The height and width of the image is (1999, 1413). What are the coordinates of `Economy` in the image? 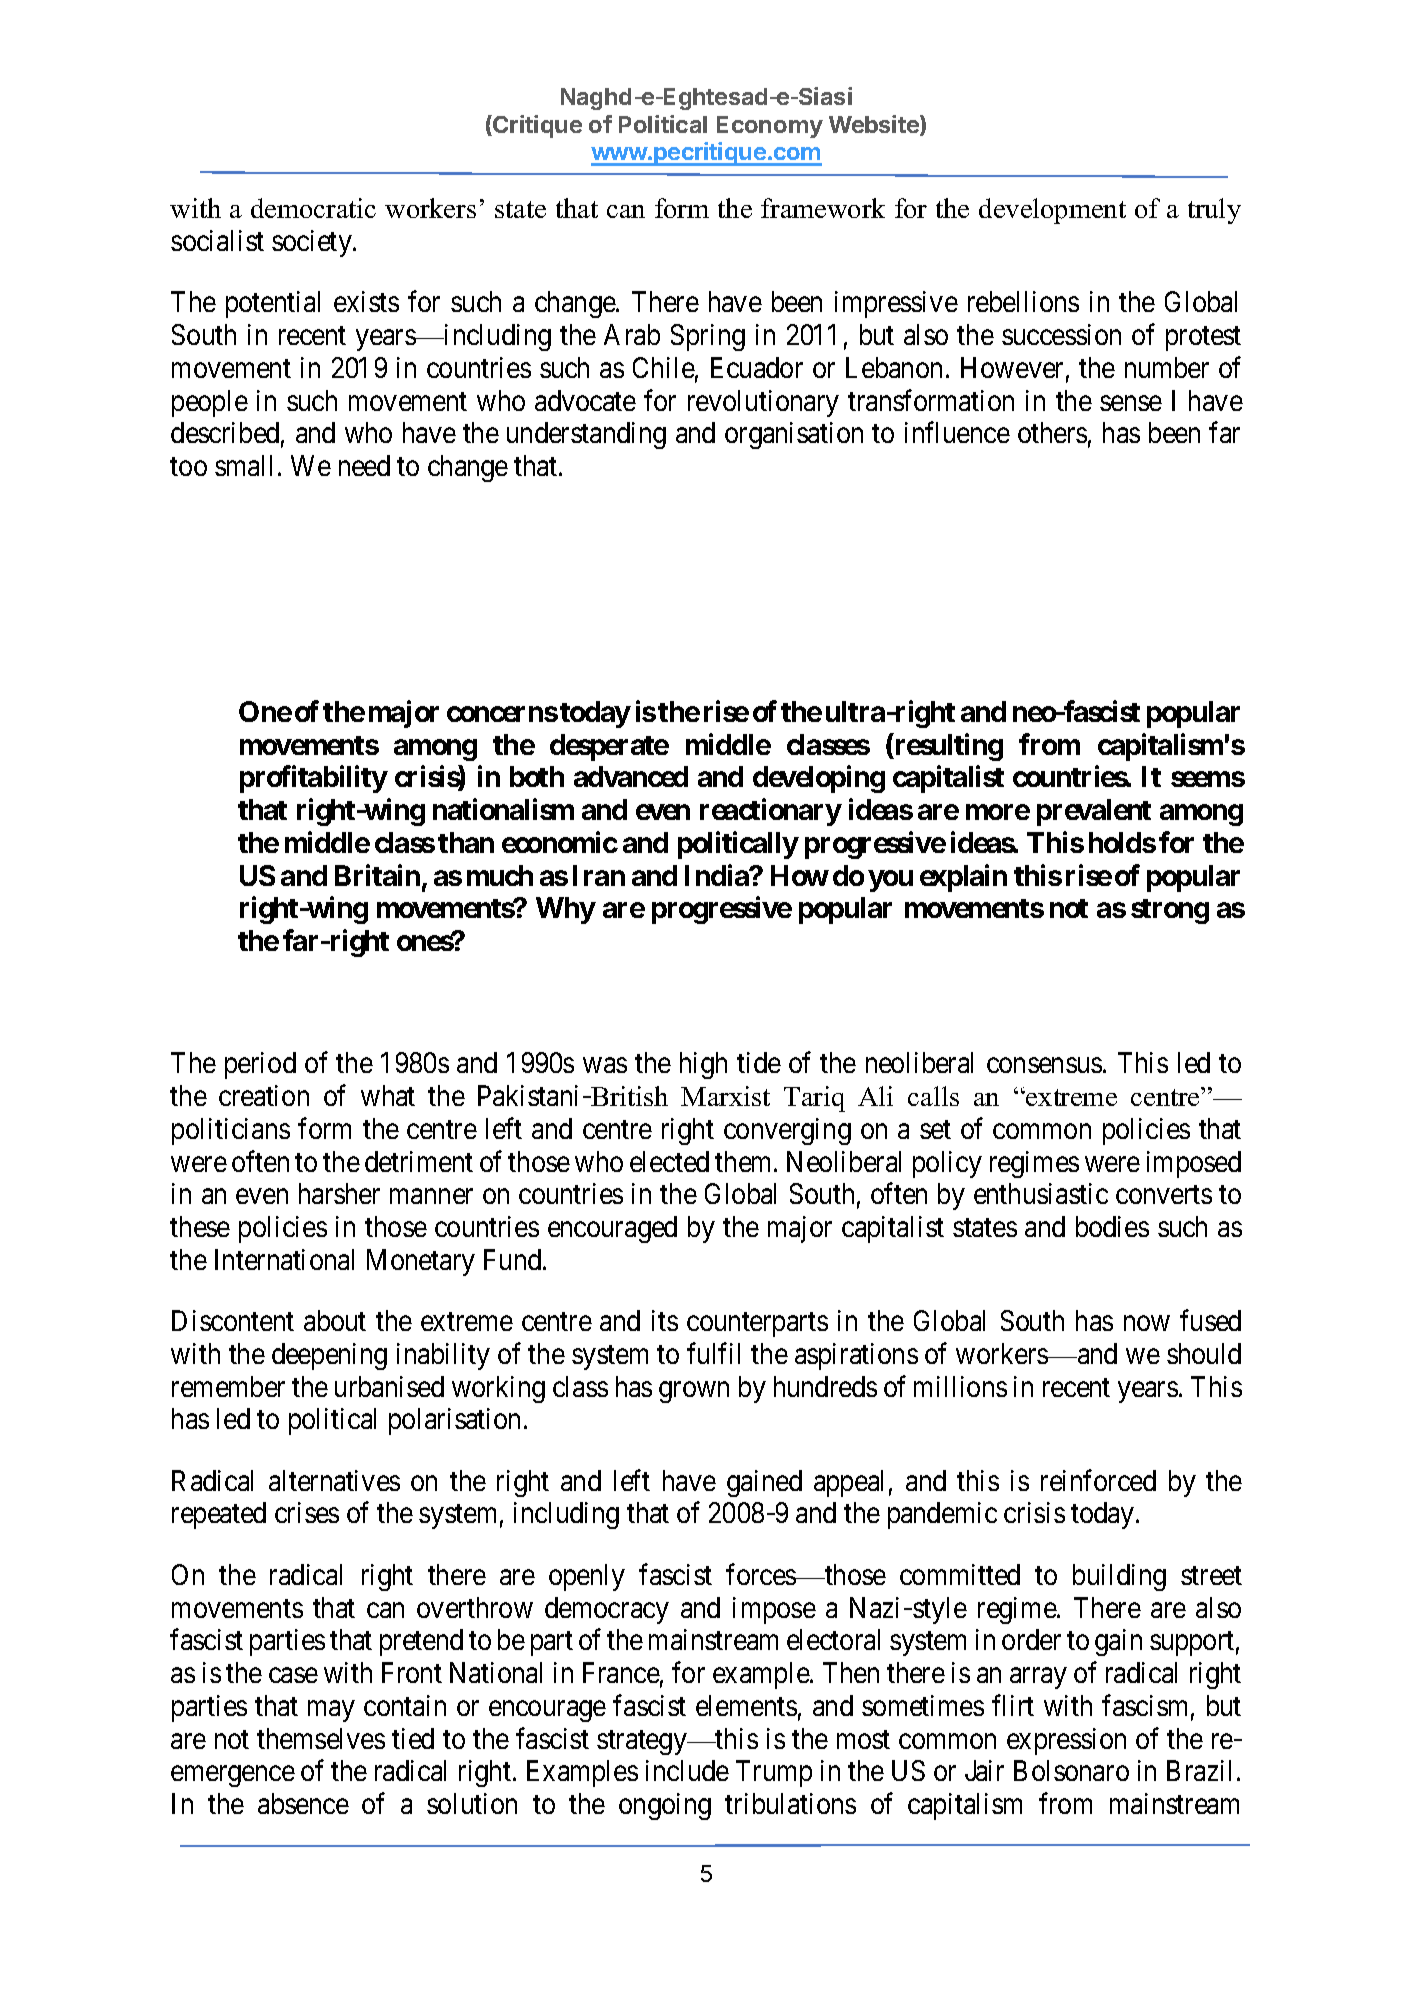 It's located at (770, 127).
